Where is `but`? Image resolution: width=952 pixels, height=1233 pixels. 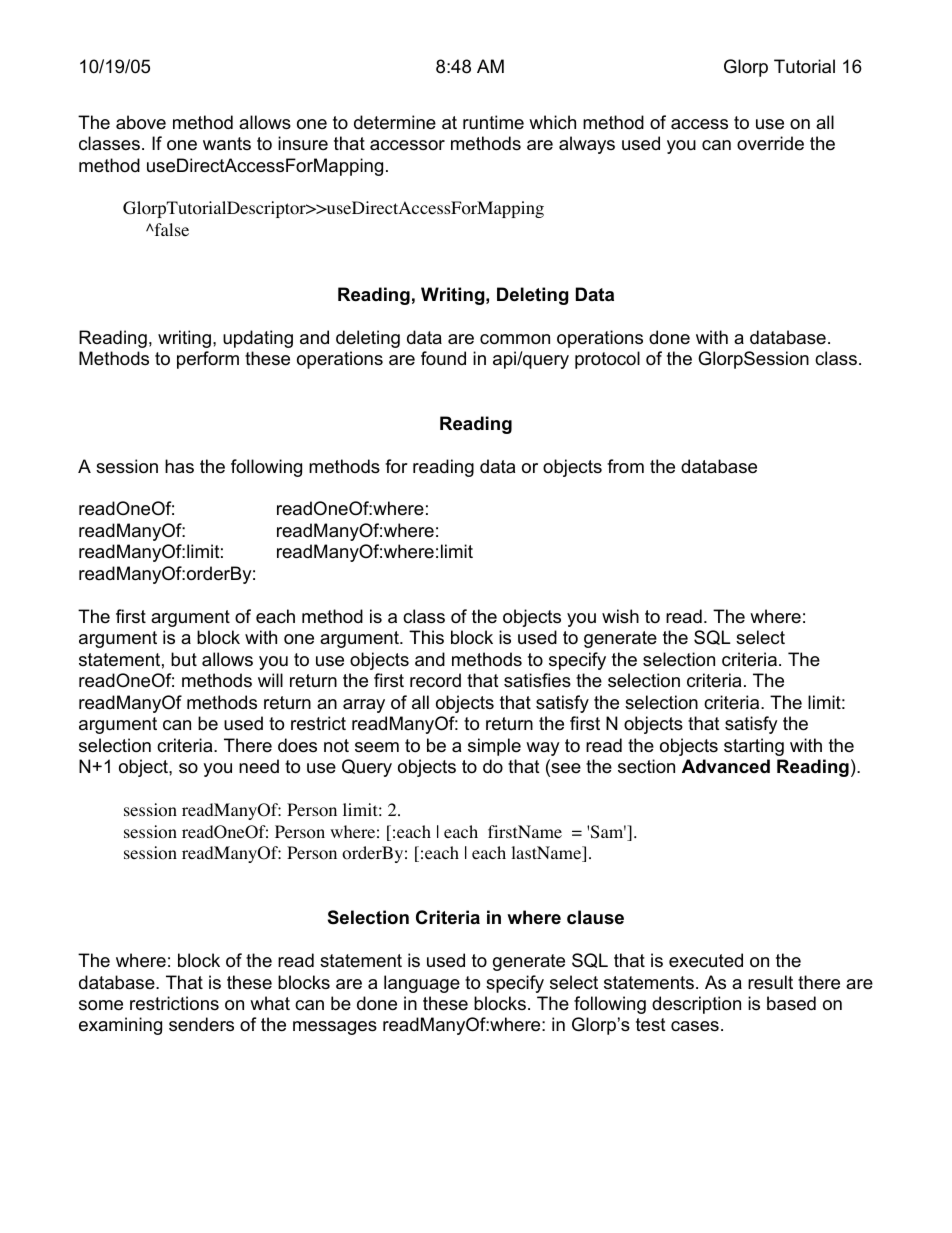
but is located at coordinates (184, 659).
